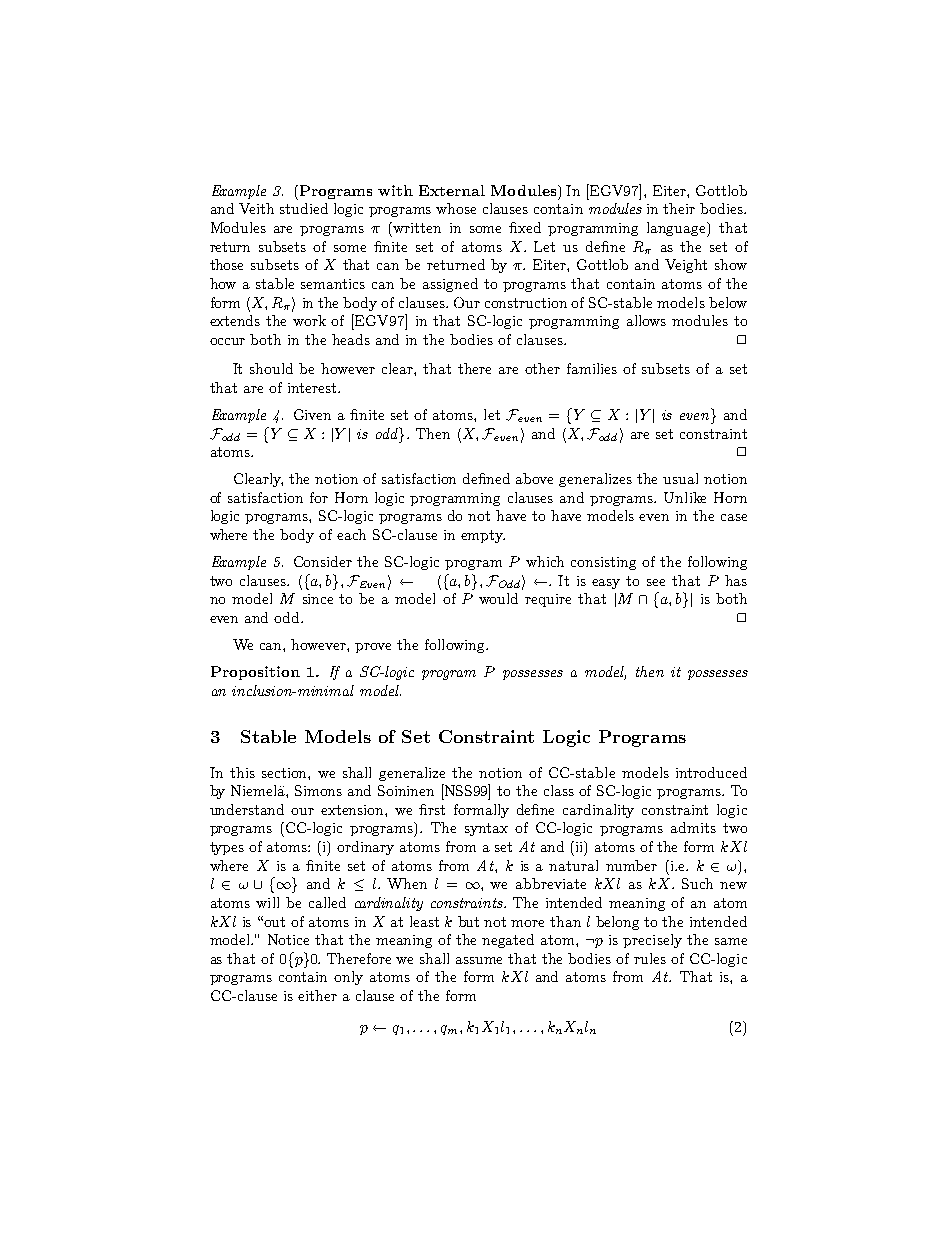 This screenshot has height=1233, width=952. I want to click on families, so click(592, 368).
